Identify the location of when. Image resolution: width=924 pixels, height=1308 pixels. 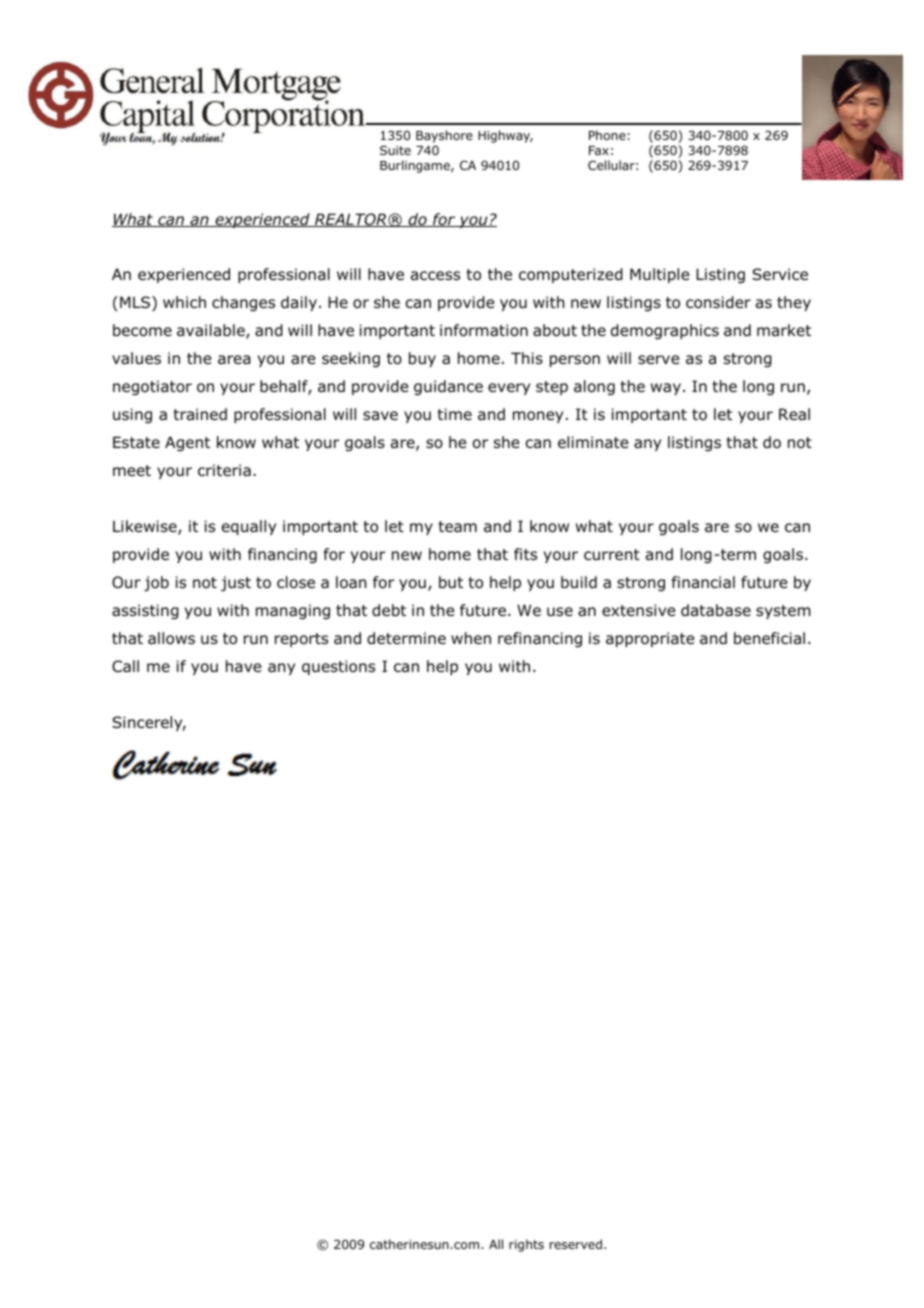
(471, 638).
